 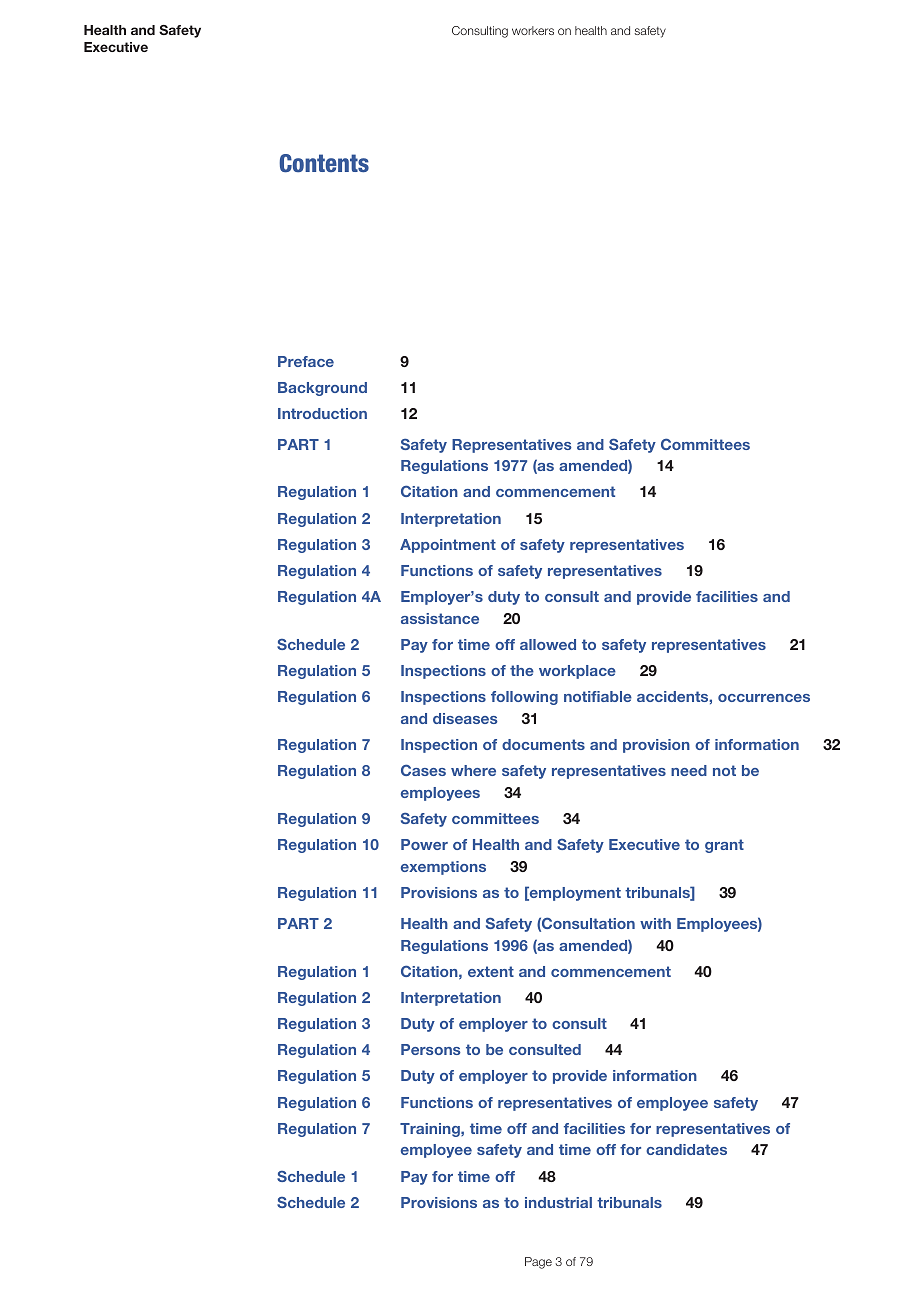 What do you see at coordinates (324, 163) in the page?
I see `Contents` at bounding box center [324, 163].
